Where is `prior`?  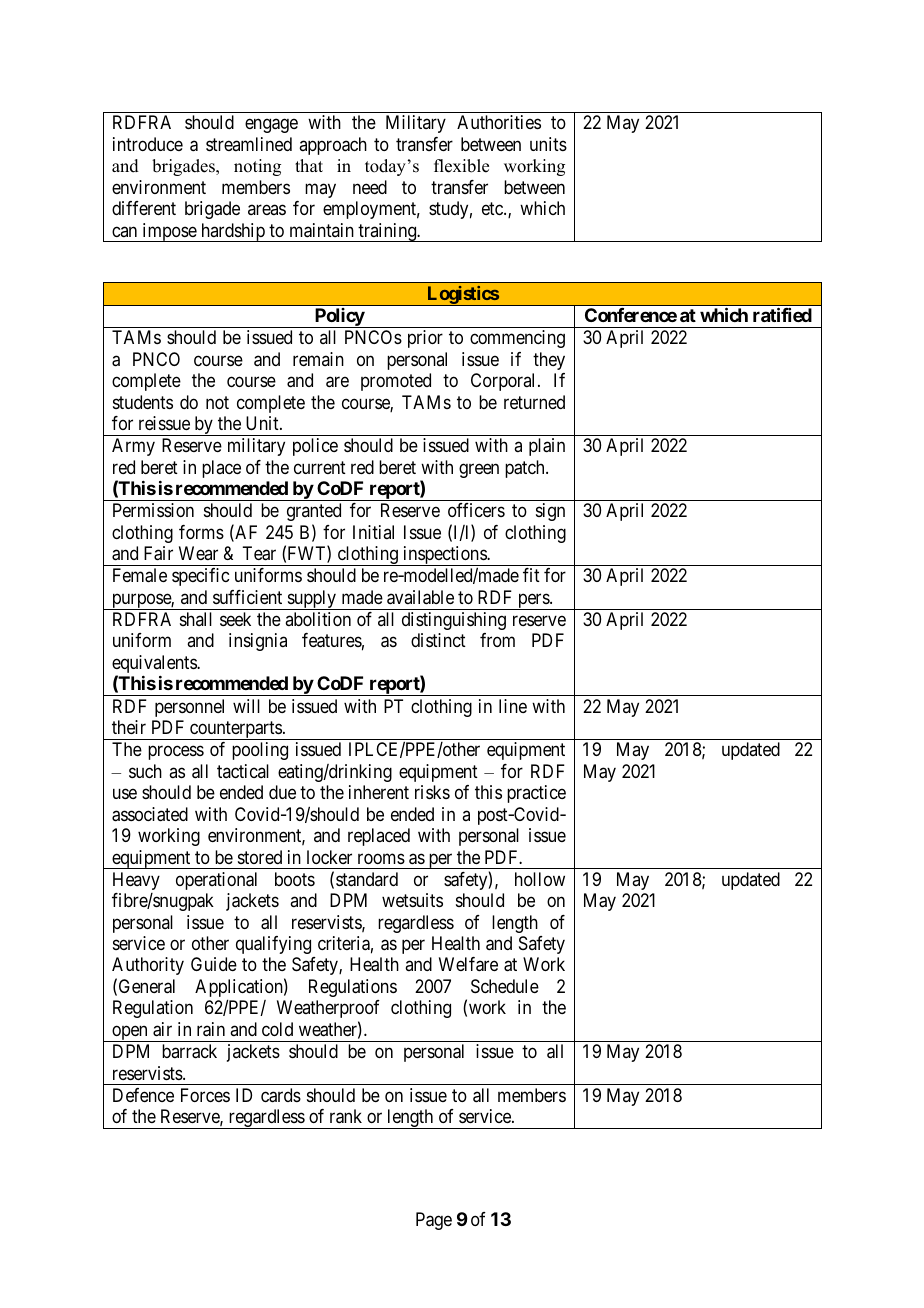
prior is located at coordinates (425, 339).
